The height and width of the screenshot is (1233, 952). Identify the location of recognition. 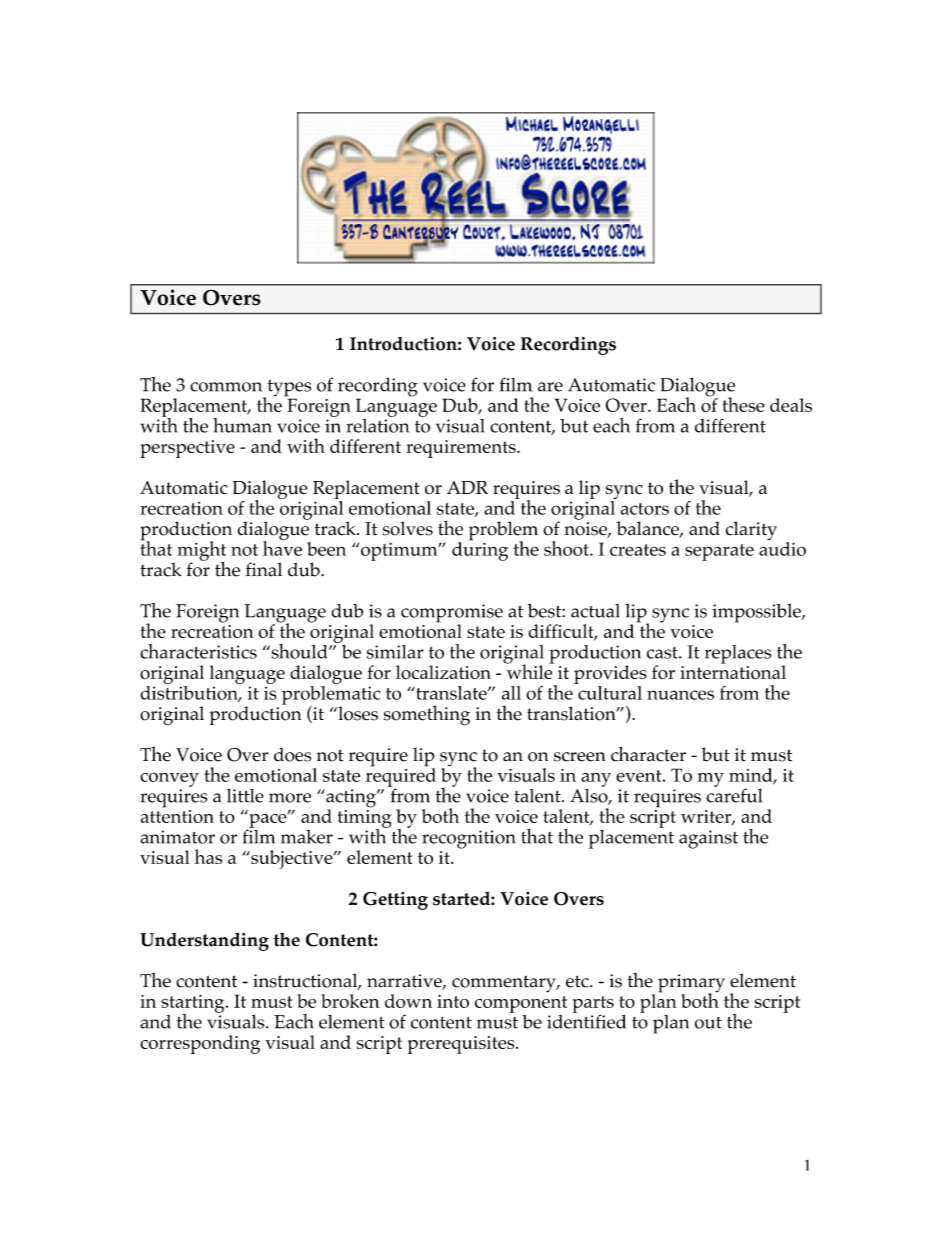
(468, 839).
